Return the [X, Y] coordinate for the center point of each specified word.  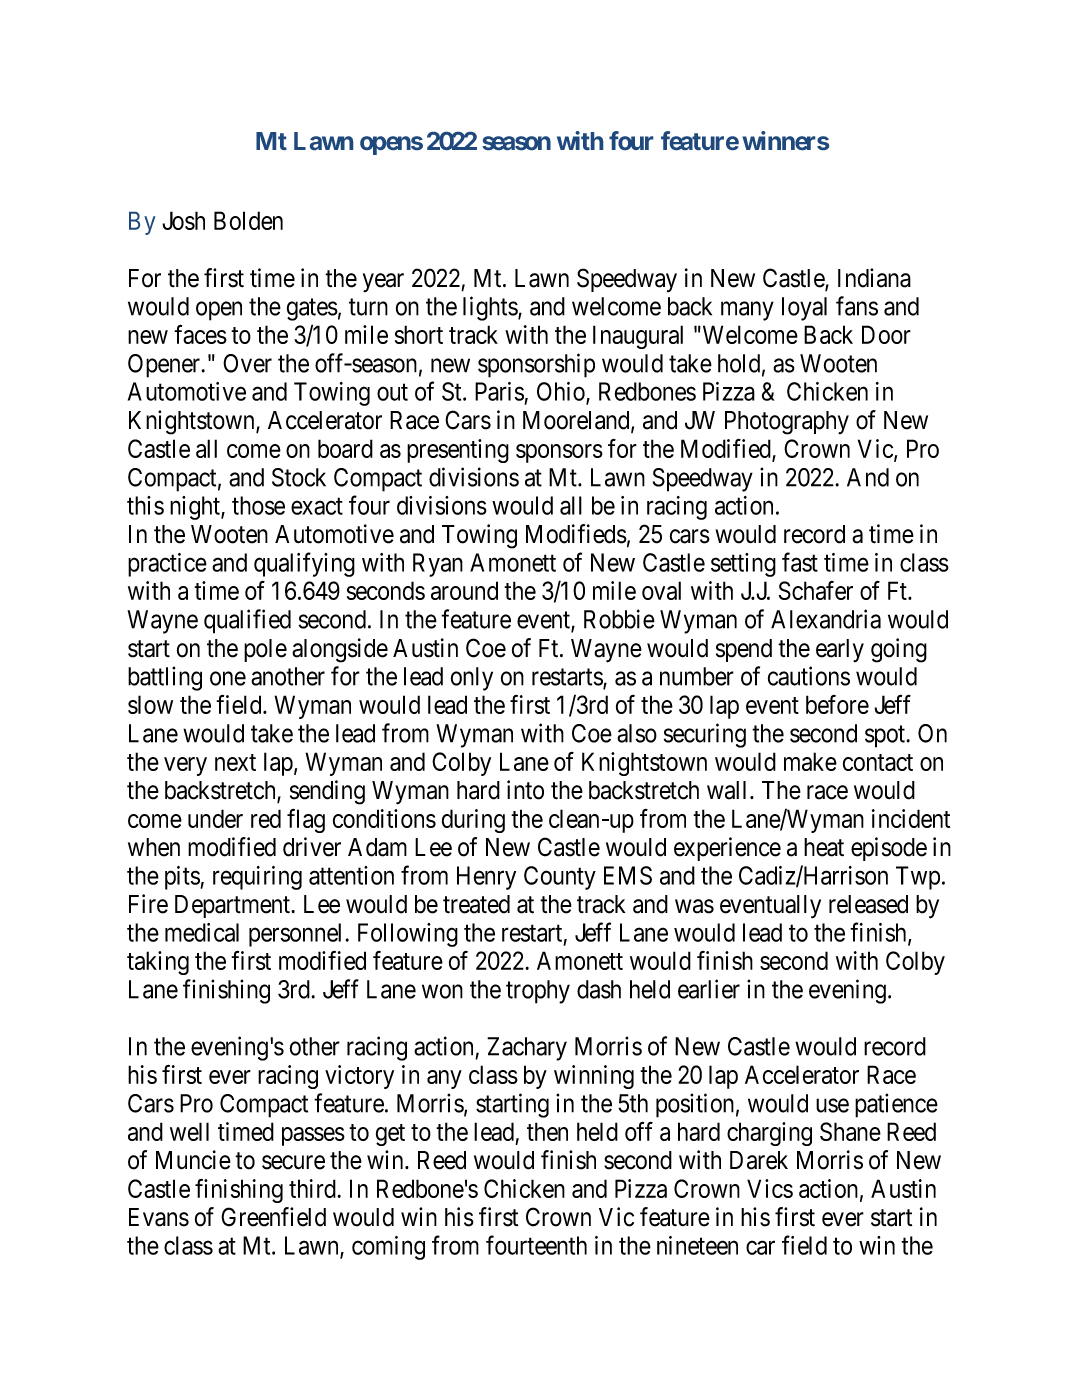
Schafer [815, 590]
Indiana [874, 278]
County [560, 878]
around [464, 590]
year [383, 282]
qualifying [304, 564]
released [868, 904]
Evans [159, 1217]
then [547, 1131]
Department [234, 906]
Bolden [248, 220]
